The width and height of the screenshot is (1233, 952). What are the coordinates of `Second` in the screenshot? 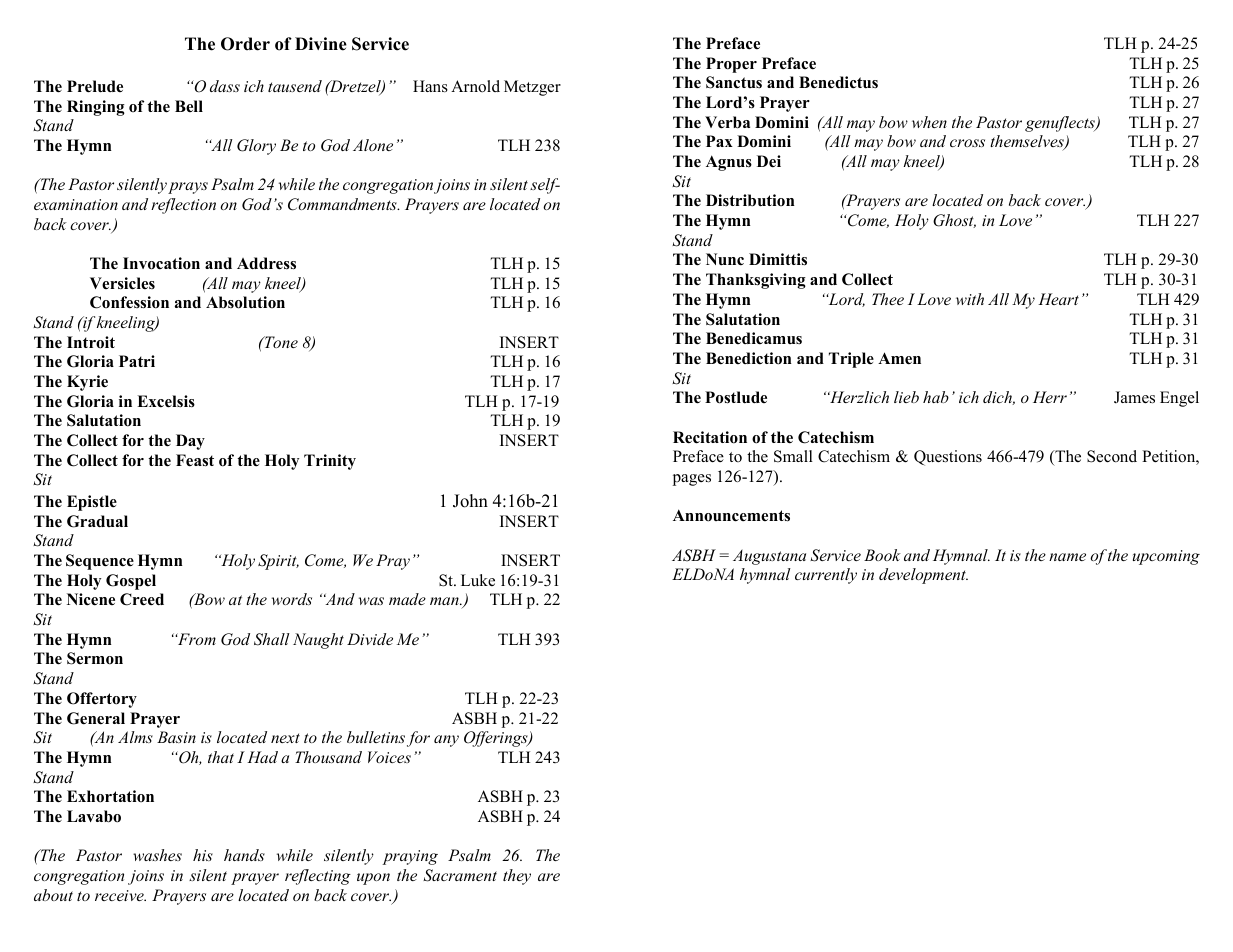 It's located at (1112, 456).
